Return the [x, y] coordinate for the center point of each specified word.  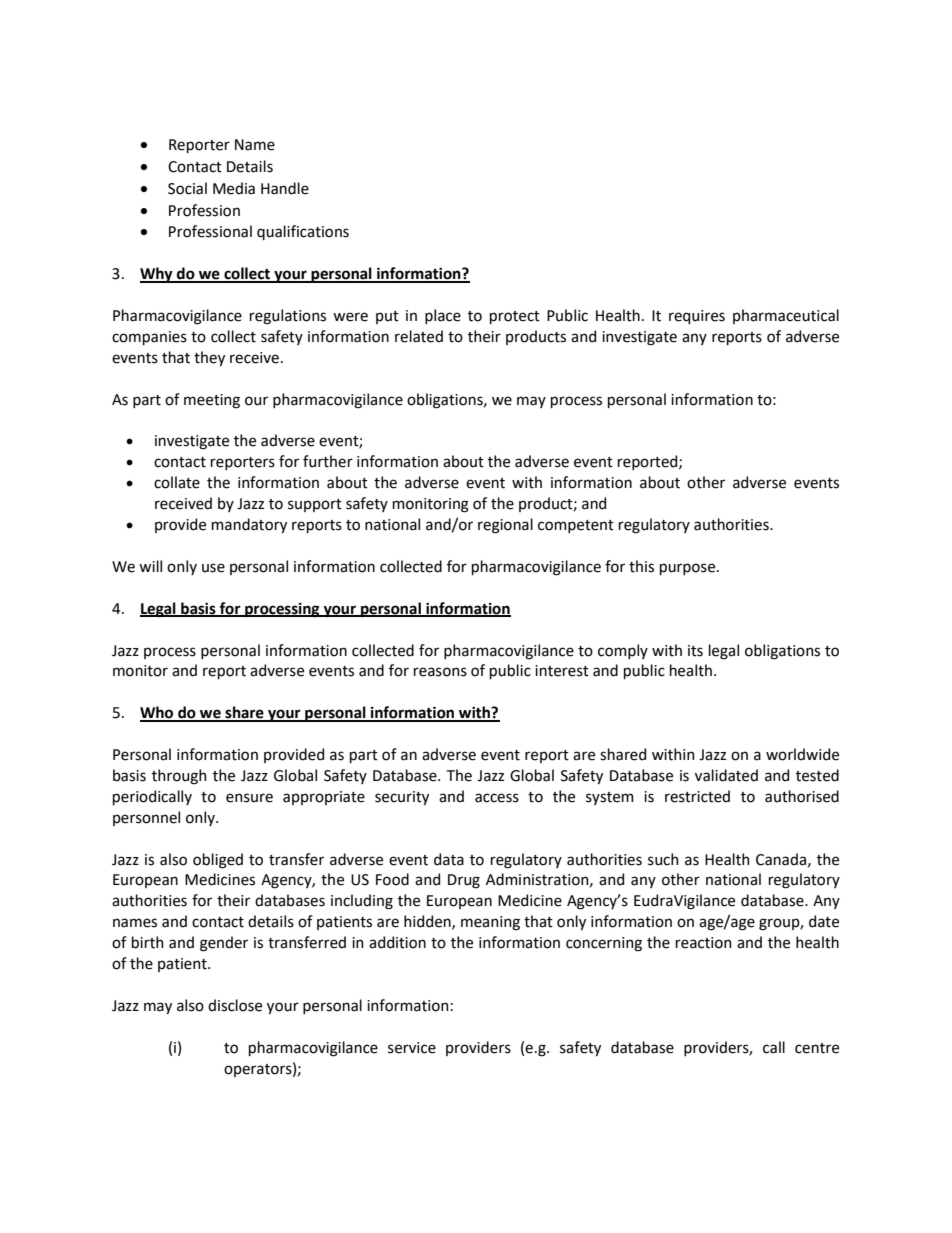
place [443, 316]
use [213, 568]
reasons [440, 672]
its [695, 651]
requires [697, 317]
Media [234, 188]
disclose [235, 1005]
